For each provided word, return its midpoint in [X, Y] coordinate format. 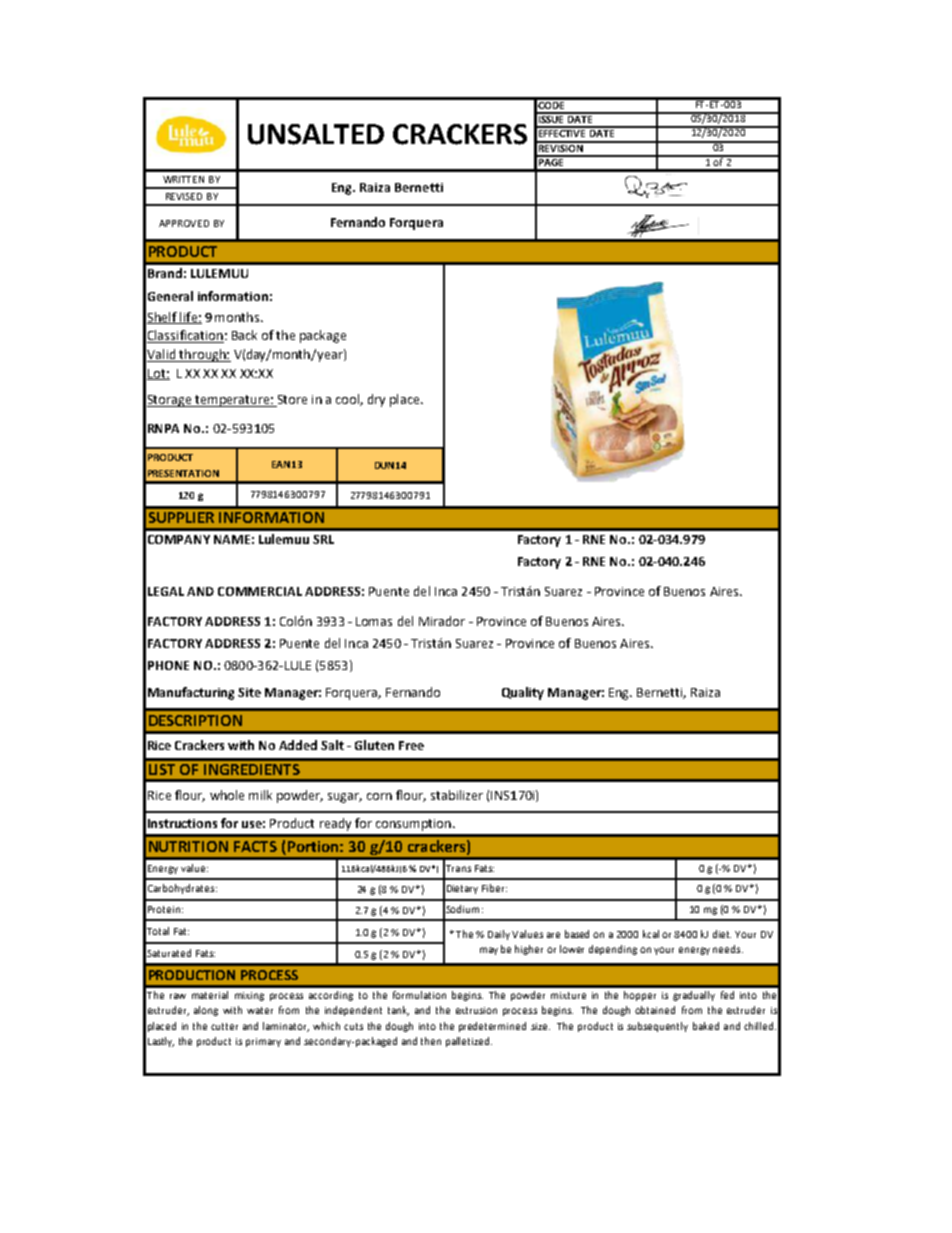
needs [728, 949]
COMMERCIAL [260, 591]
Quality [523, 693]
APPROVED [184, 223]
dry [376, 400]
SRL [323, 539]
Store [291, 401]
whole [227, 795]
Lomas [374, 621]
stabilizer [457, 795]
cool [348, 400]
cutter [224, 1026]
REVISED [184, 196]
